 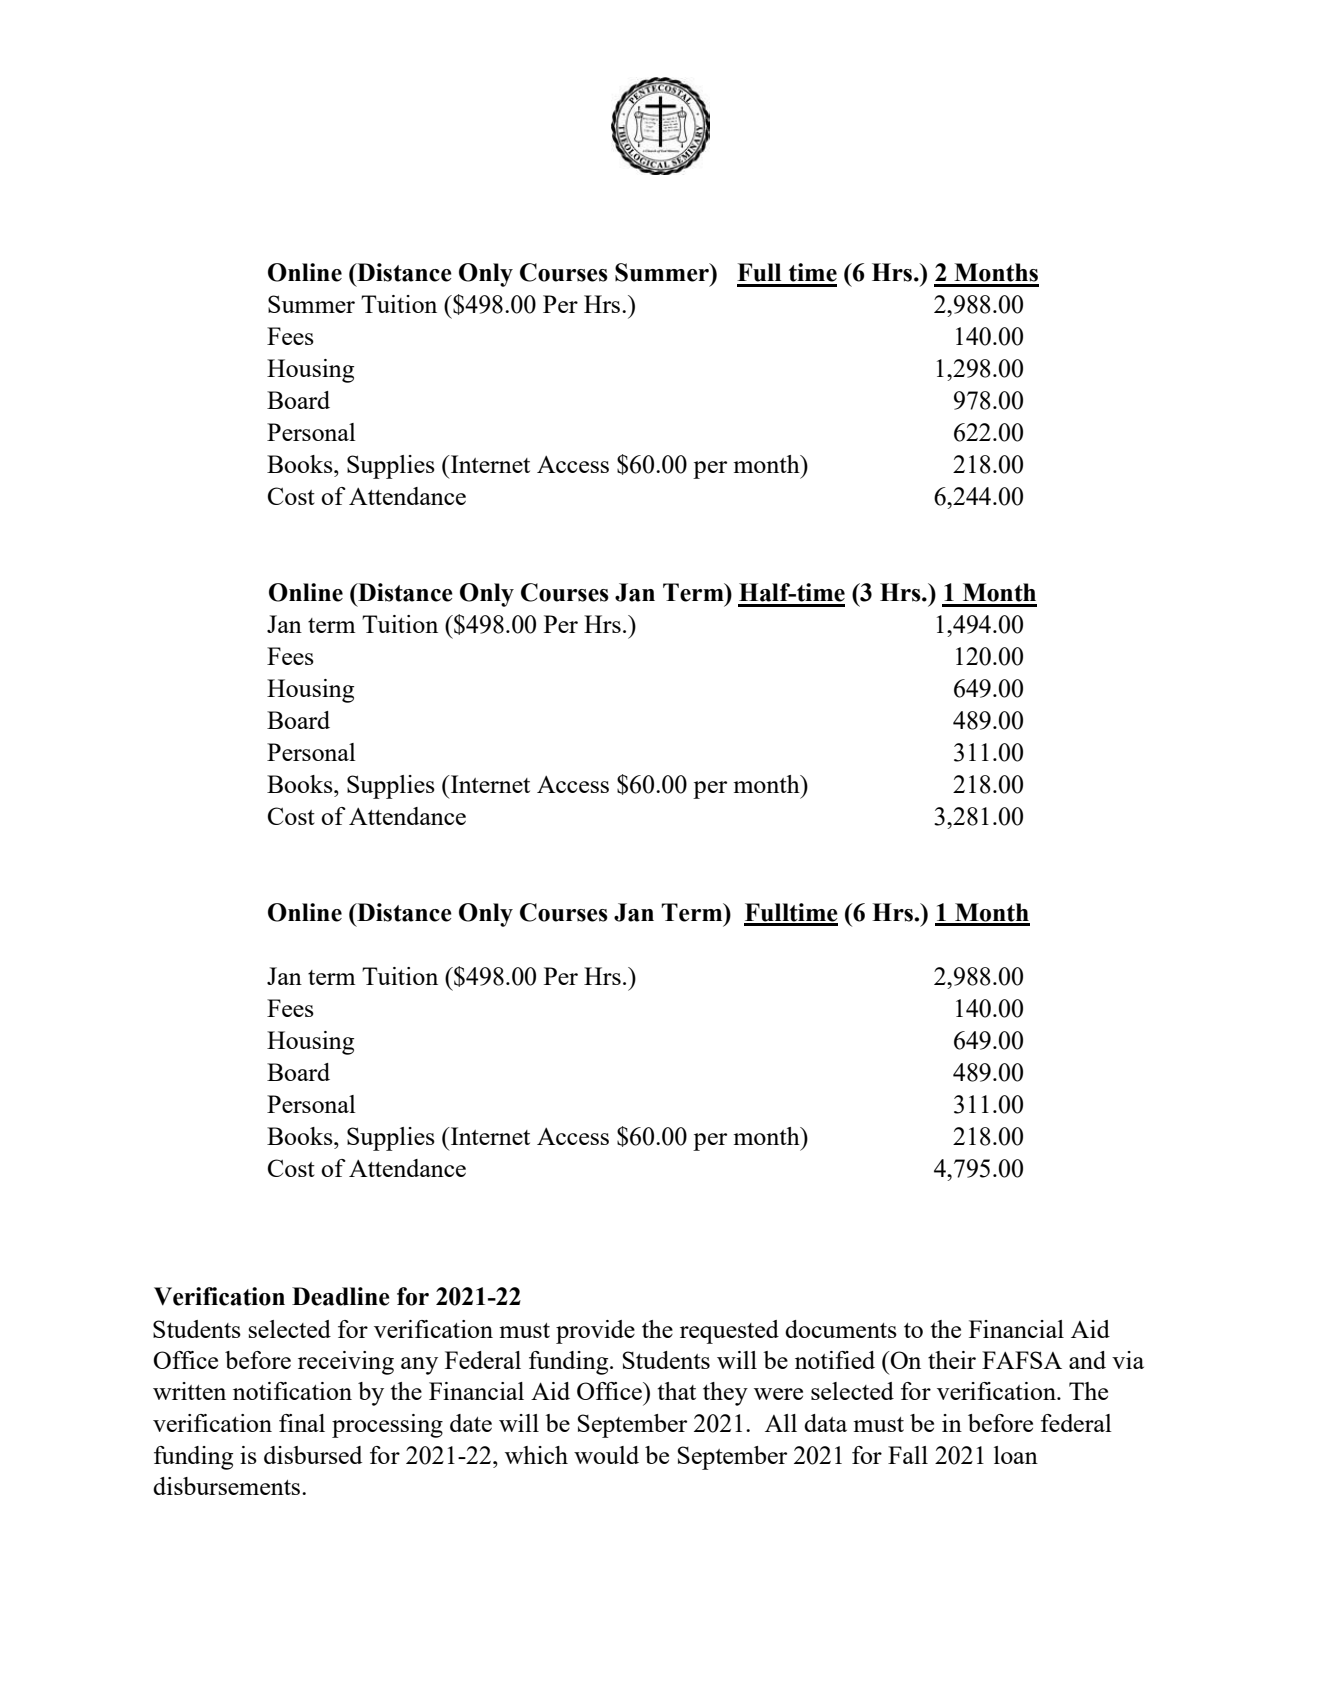 I want to click on would, so click(x=606, y=1455).
